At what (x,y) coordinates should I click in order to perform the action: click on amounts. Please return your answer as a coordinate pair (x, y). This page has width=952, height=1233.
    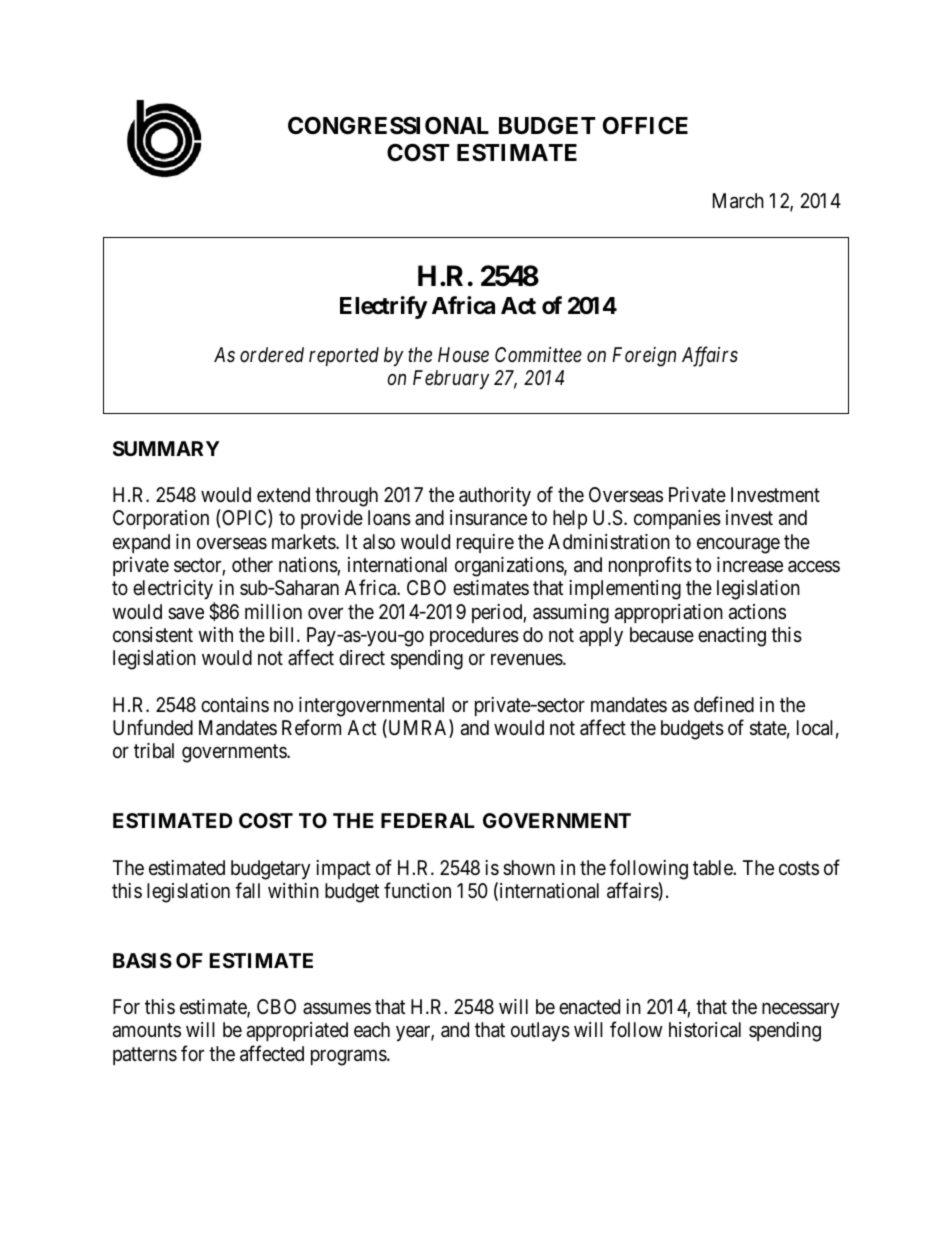
    Looking at the image, I should click on (147, 1031).
